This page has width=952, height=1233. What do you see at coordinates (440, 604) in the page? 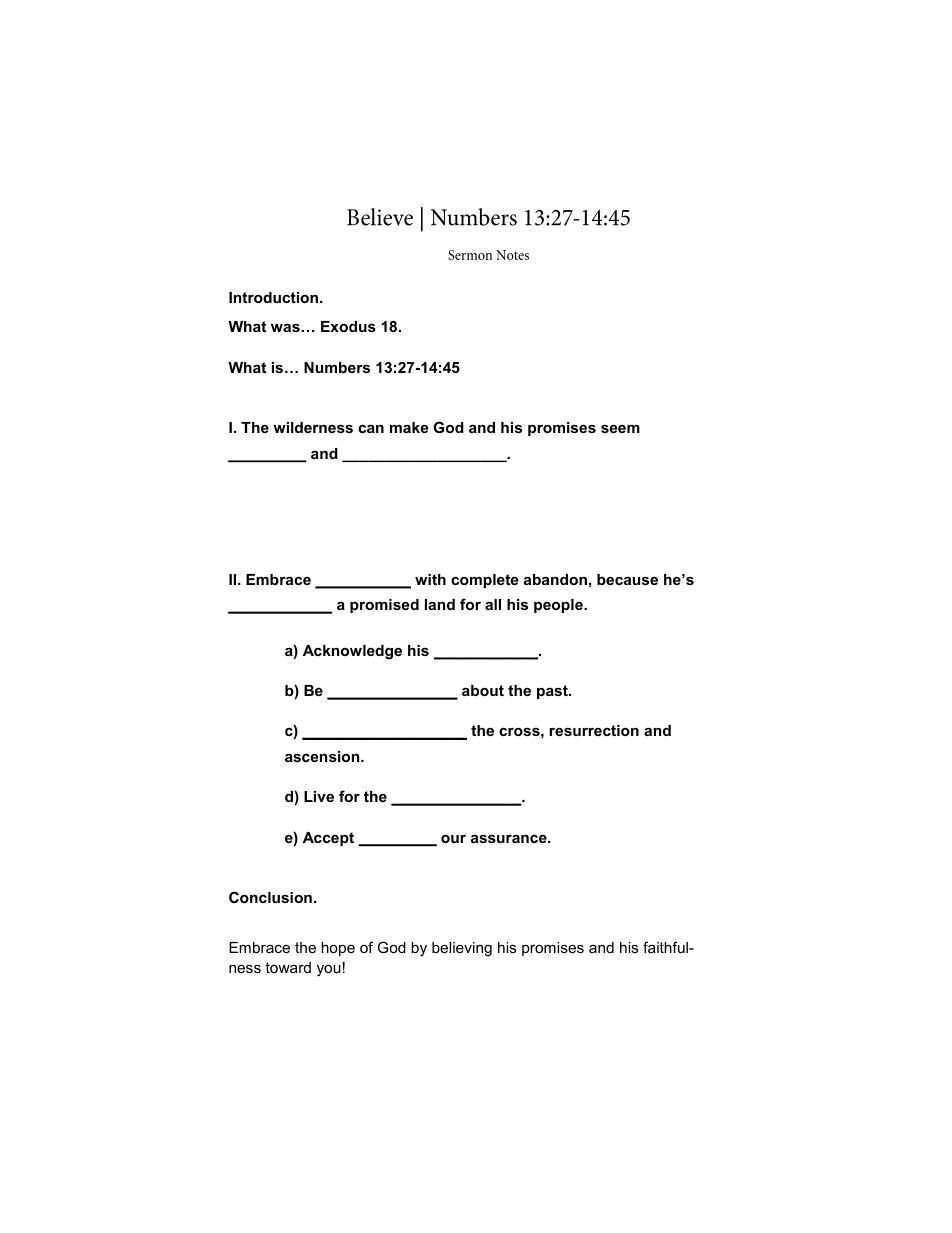
I see `land` at bounding box center [440, 604].
